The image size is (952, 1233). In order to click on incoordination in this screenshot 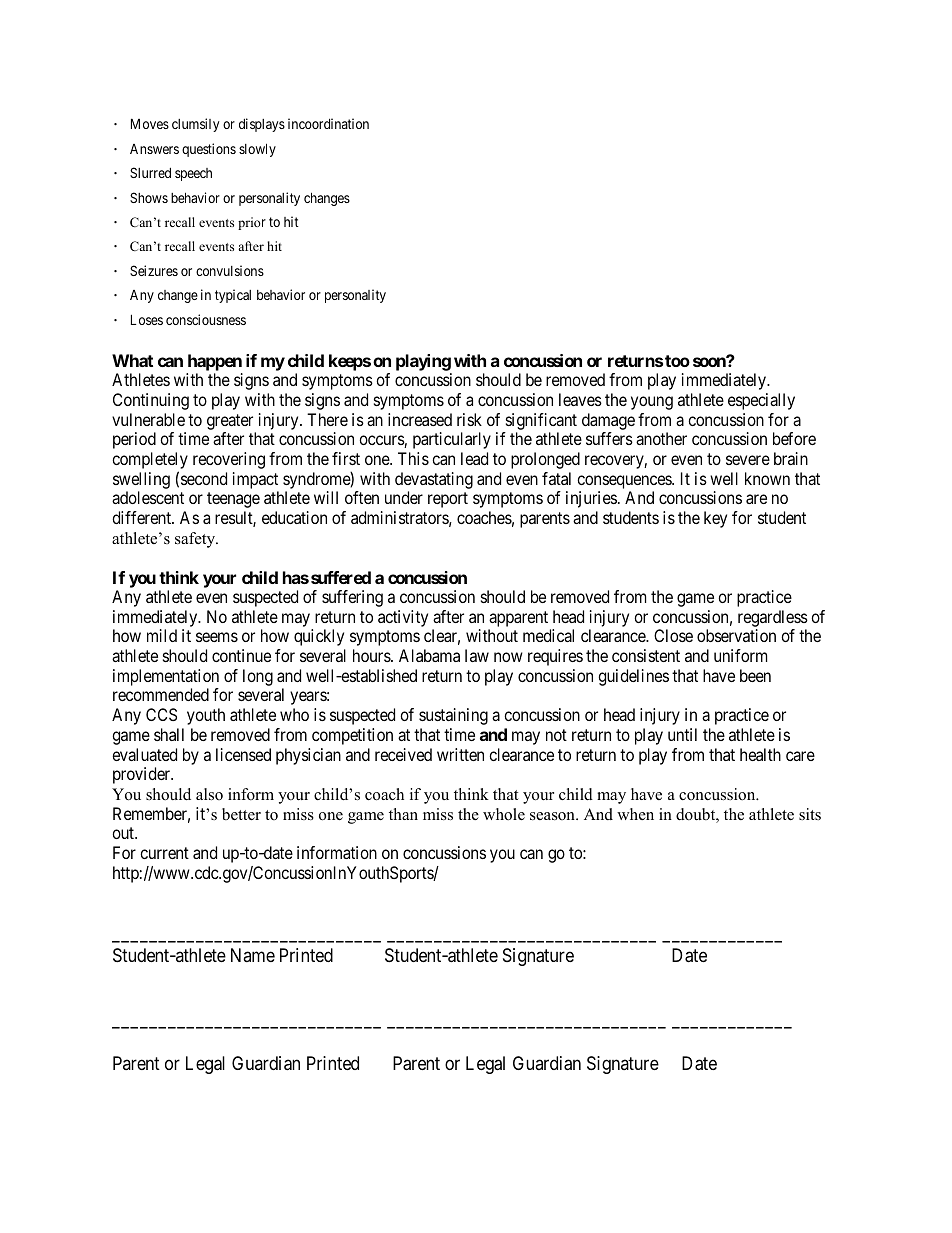, I will do `click(328, 123)`.
